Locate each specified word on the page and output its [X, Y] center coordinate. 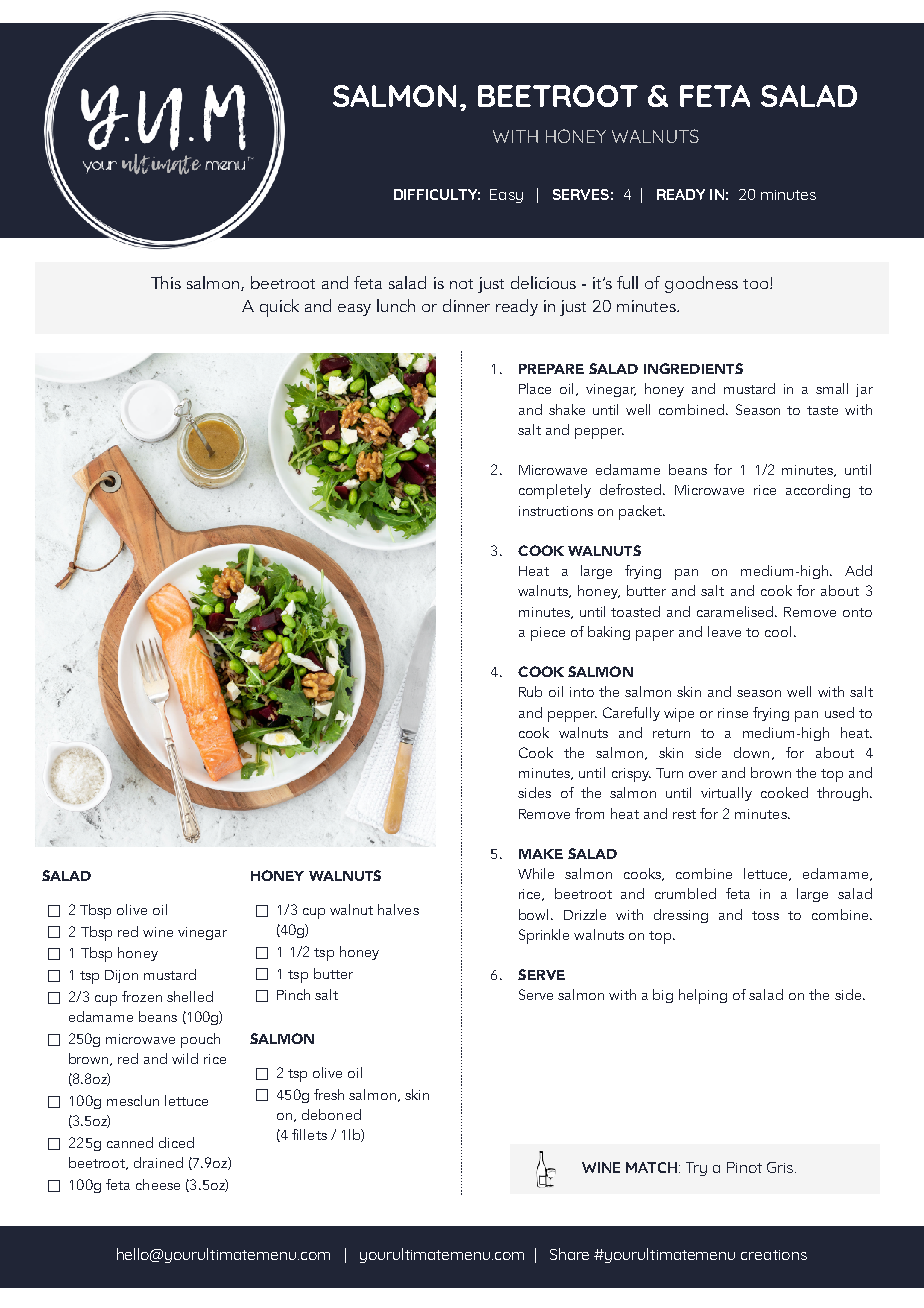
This [166, 282]
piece [548, 634]
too [757, 284]
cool [778, 631]
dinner [466, 305]
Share [569, 1254]
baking [609, 633]
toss [765, 915]
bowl [535, 914]
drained [158, 1162]
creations [774, 1255]
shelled [190, 996]
